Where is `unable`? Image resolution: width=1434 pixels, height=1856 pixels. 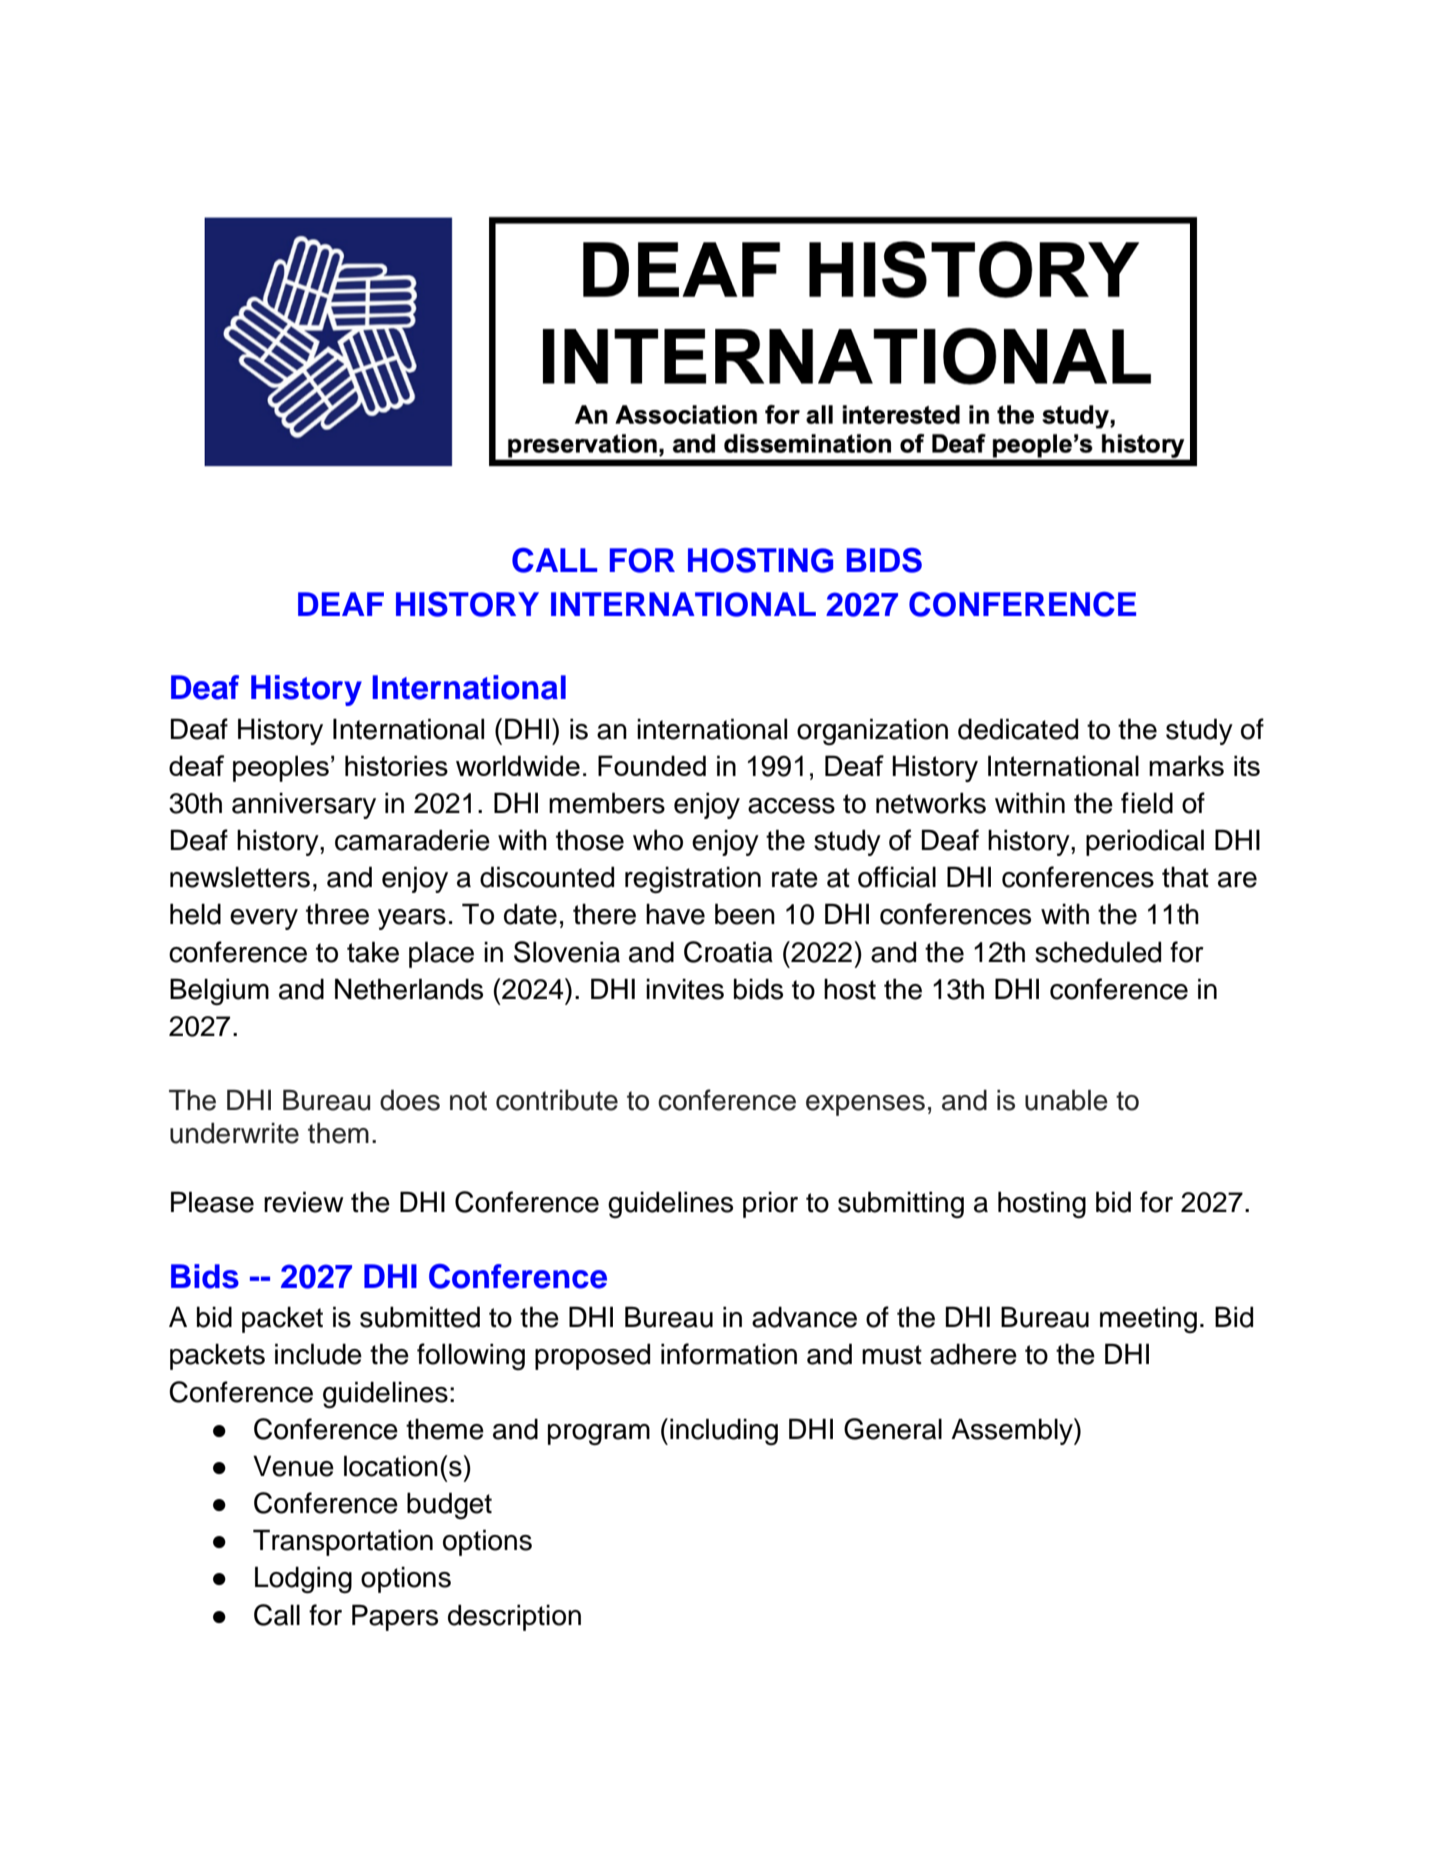 unable is located at coordinates (1066, 1100).
